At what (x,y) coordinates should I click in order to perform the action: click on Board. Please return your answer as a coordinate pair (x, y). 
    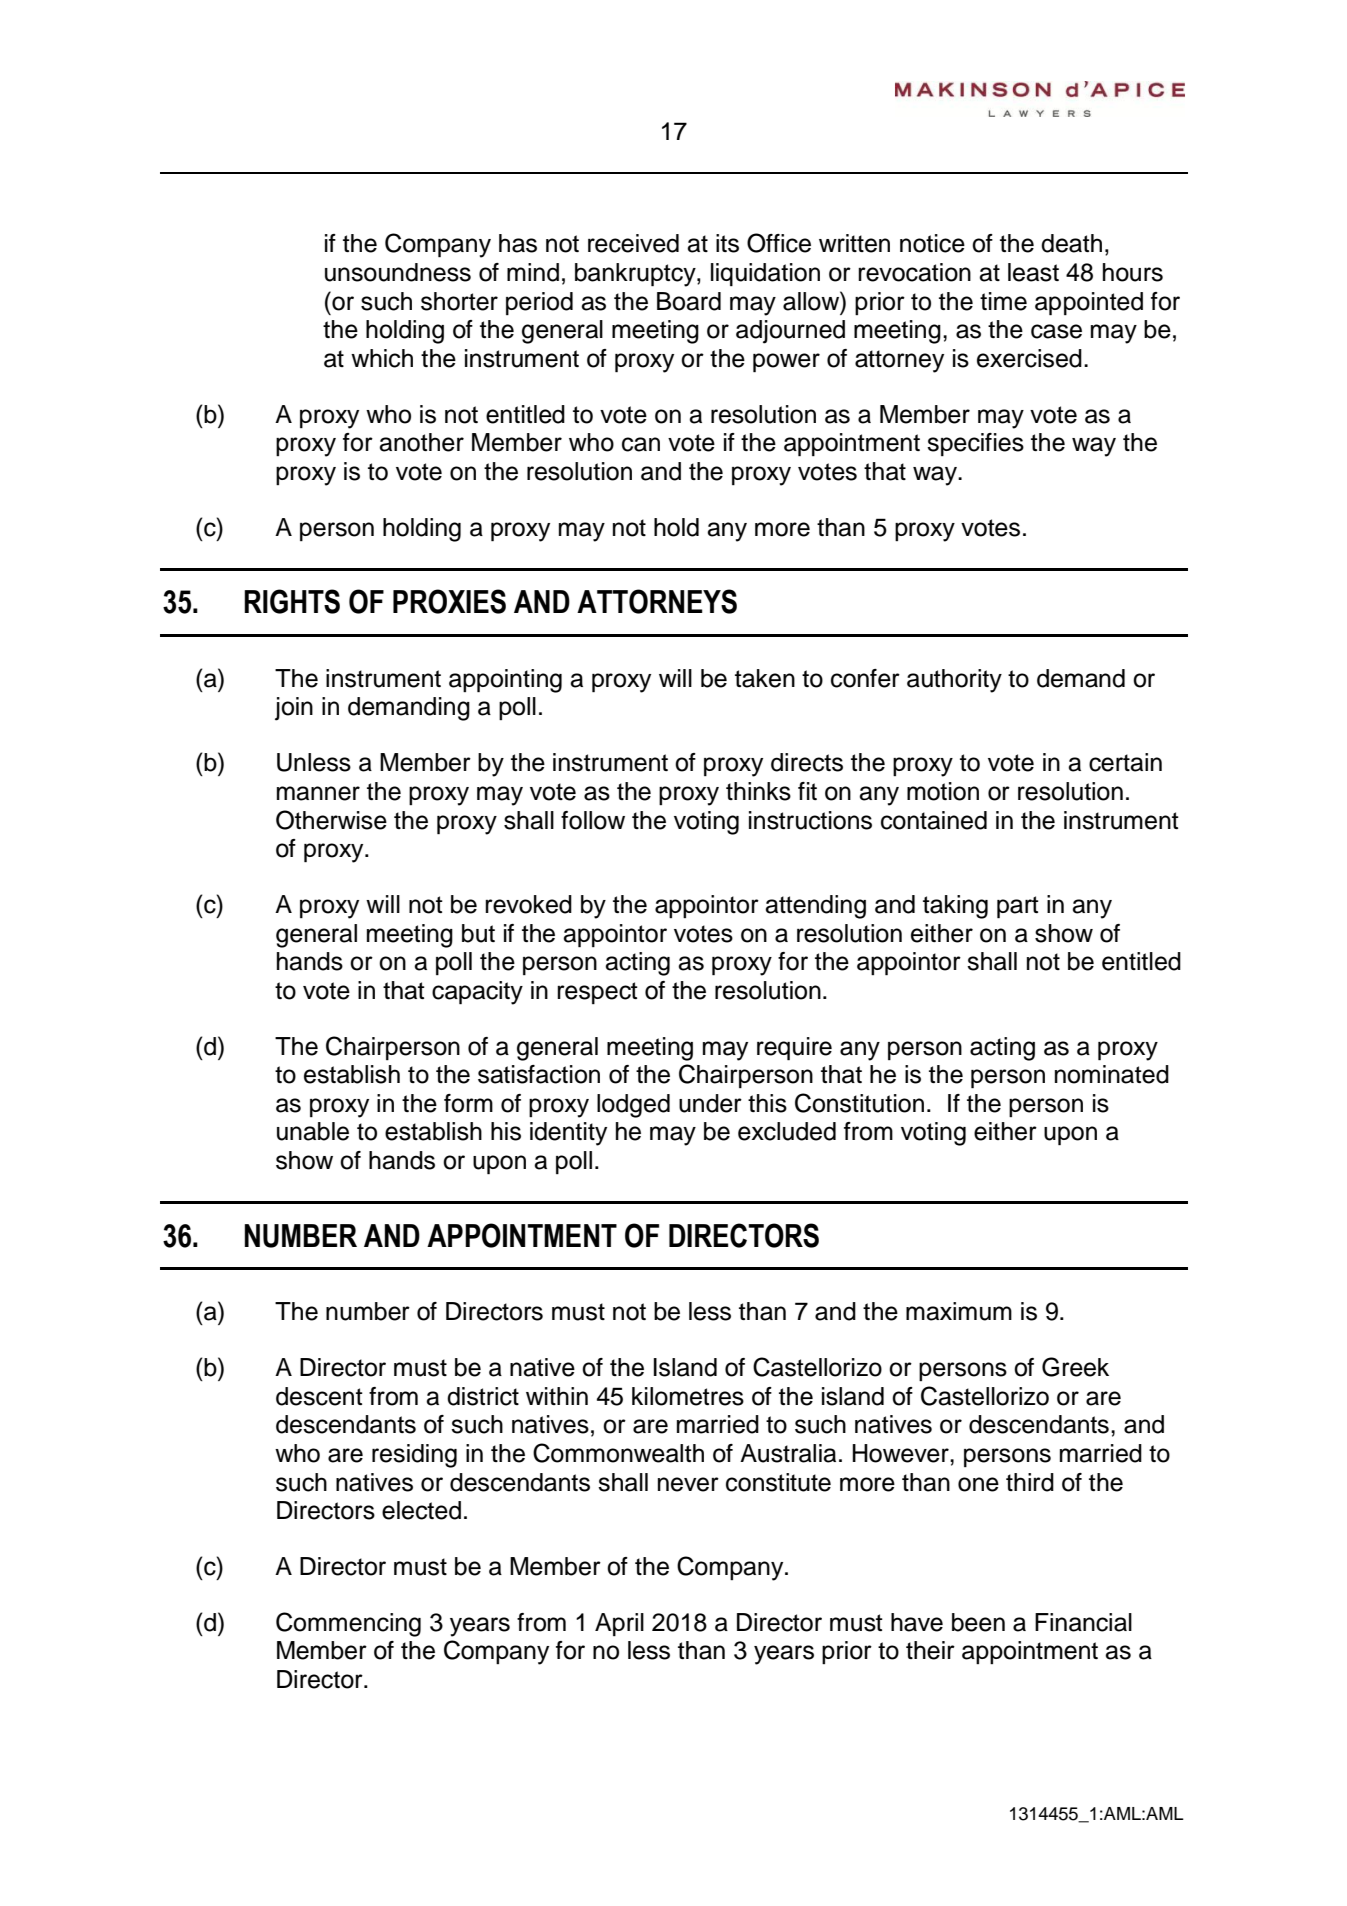
    Looking at the image, I should click on (689, 301).
